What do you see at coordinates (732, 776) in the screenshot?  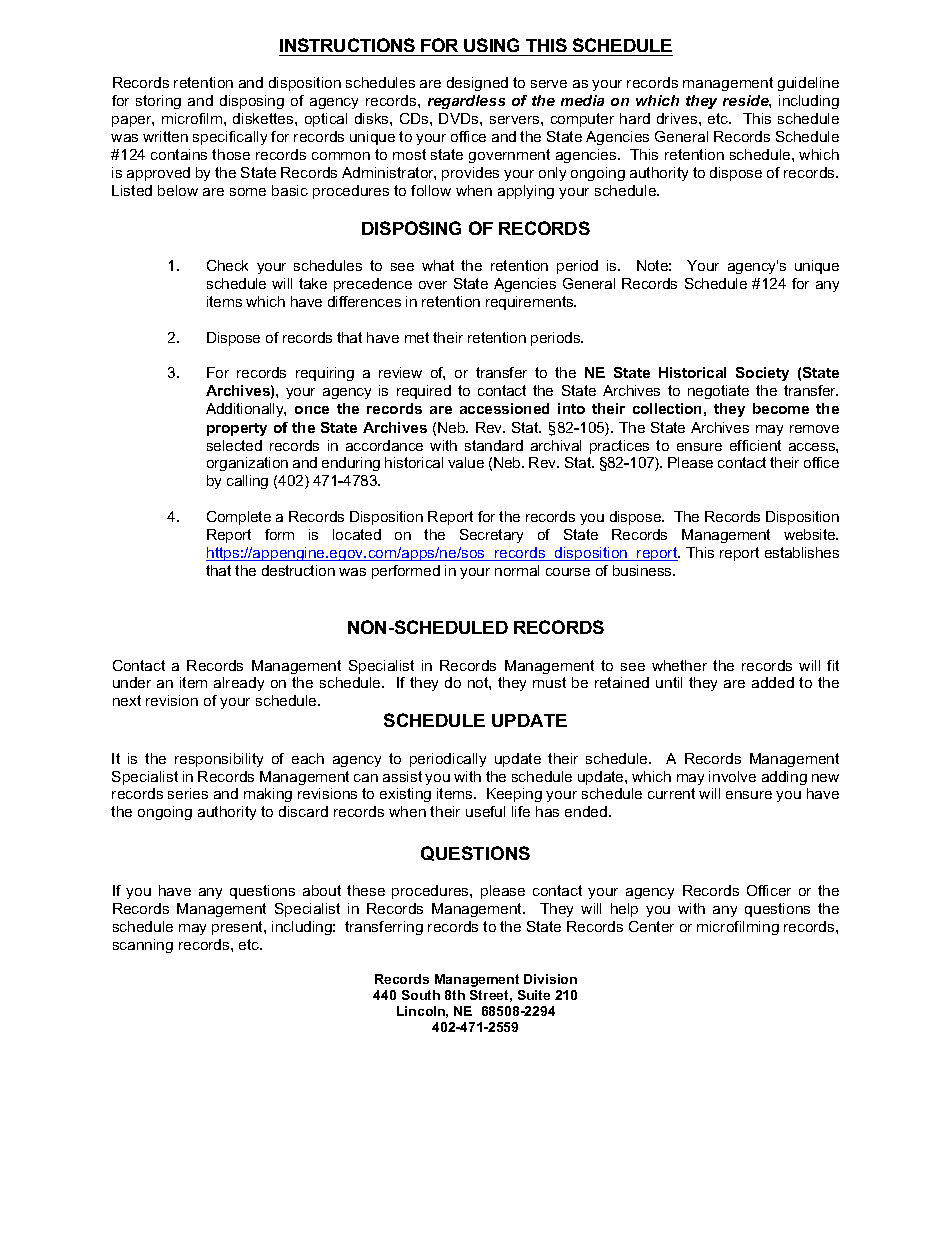 I see `involve` at bounding box center [732, 776].
